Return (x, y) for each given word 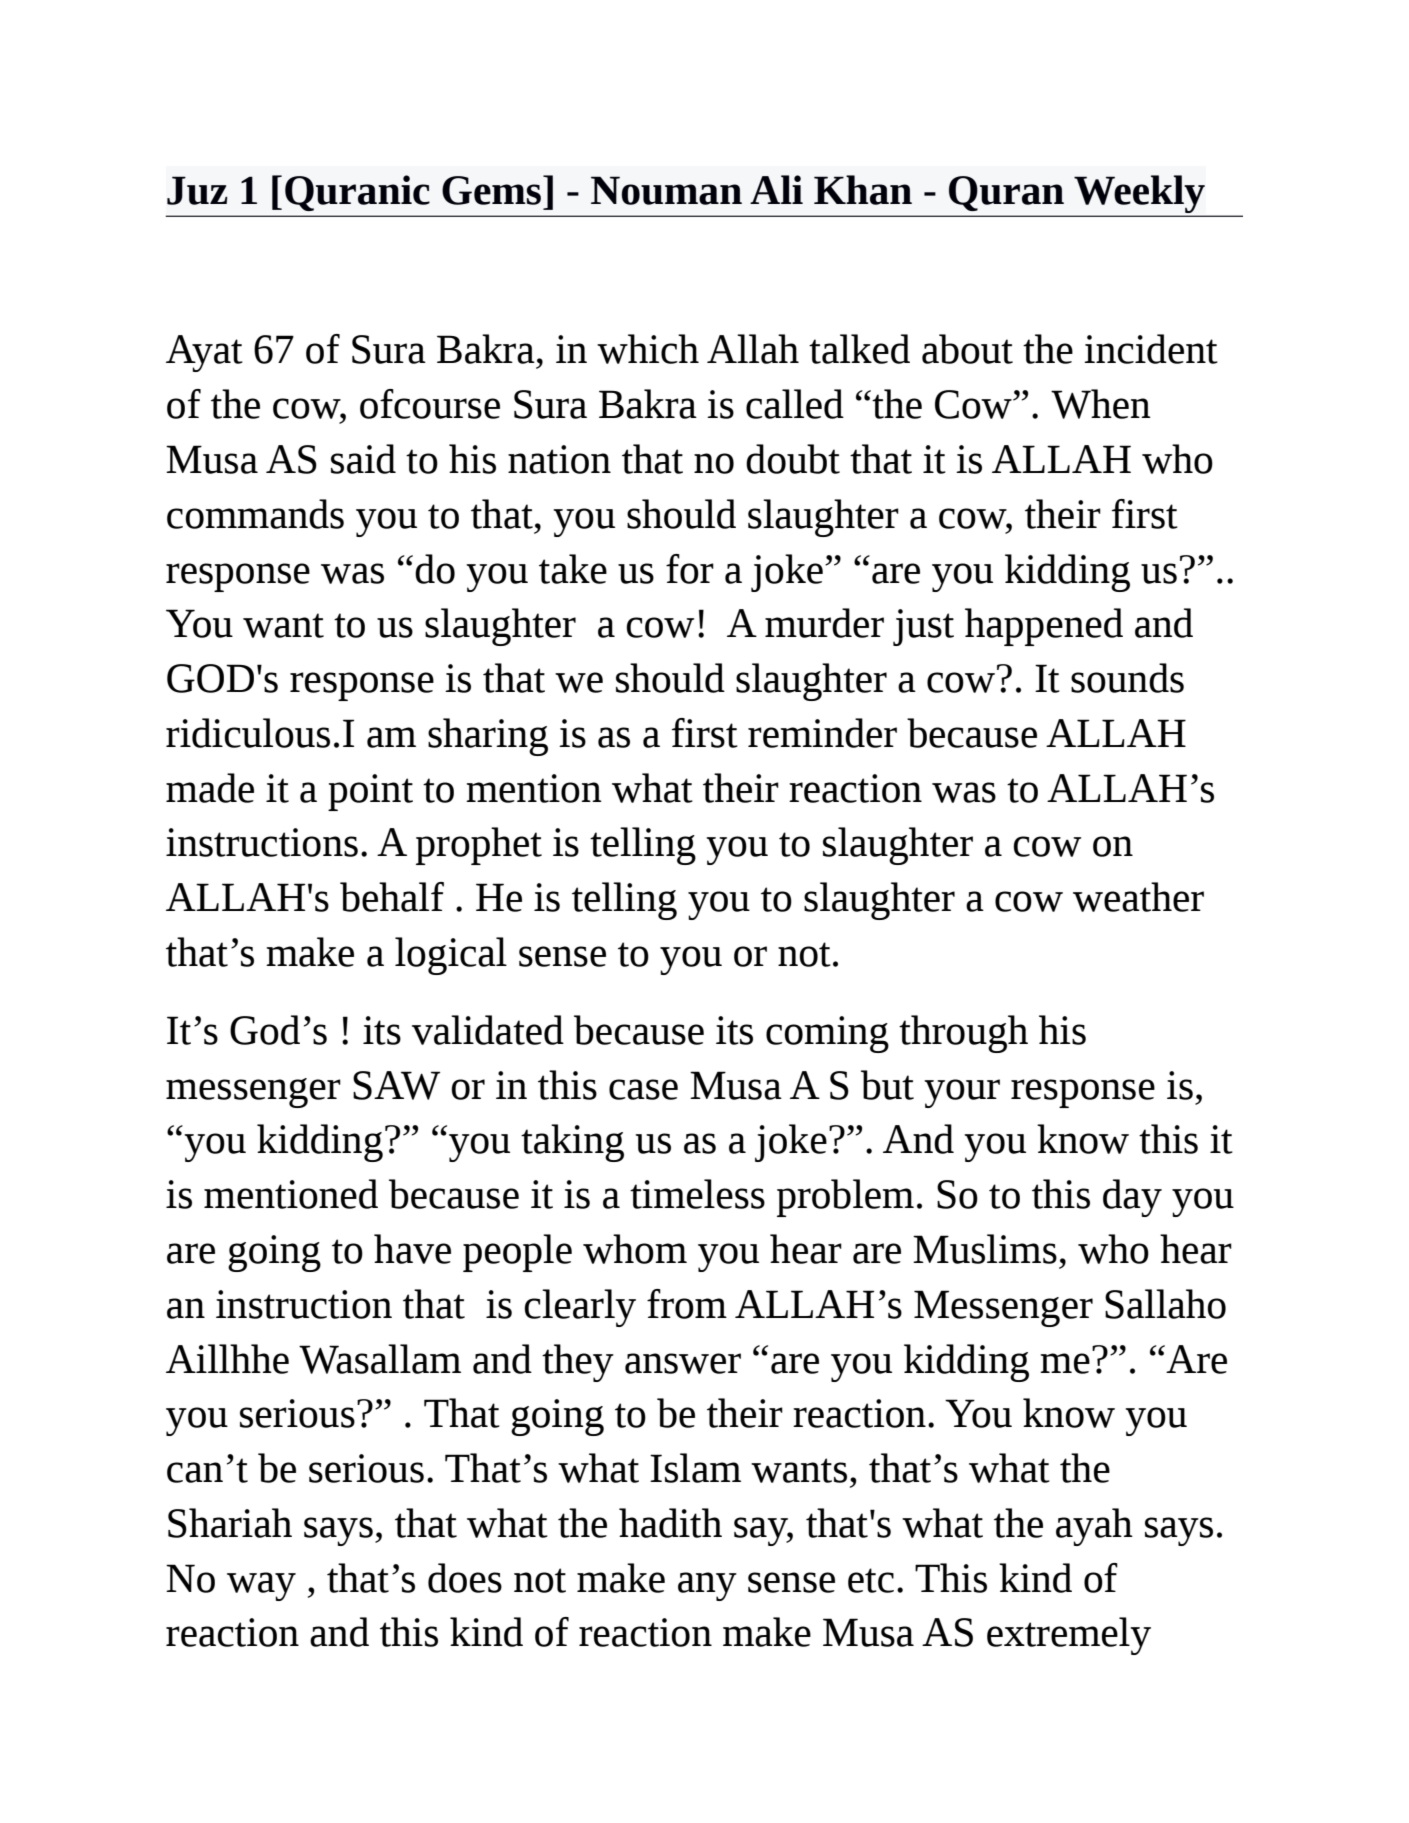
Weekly (1139, 195)
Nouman (666, 190)
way (261, 1586)
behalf (392, 897)
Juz (197, 190)
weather (1138, 897)
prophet (479, 846)
